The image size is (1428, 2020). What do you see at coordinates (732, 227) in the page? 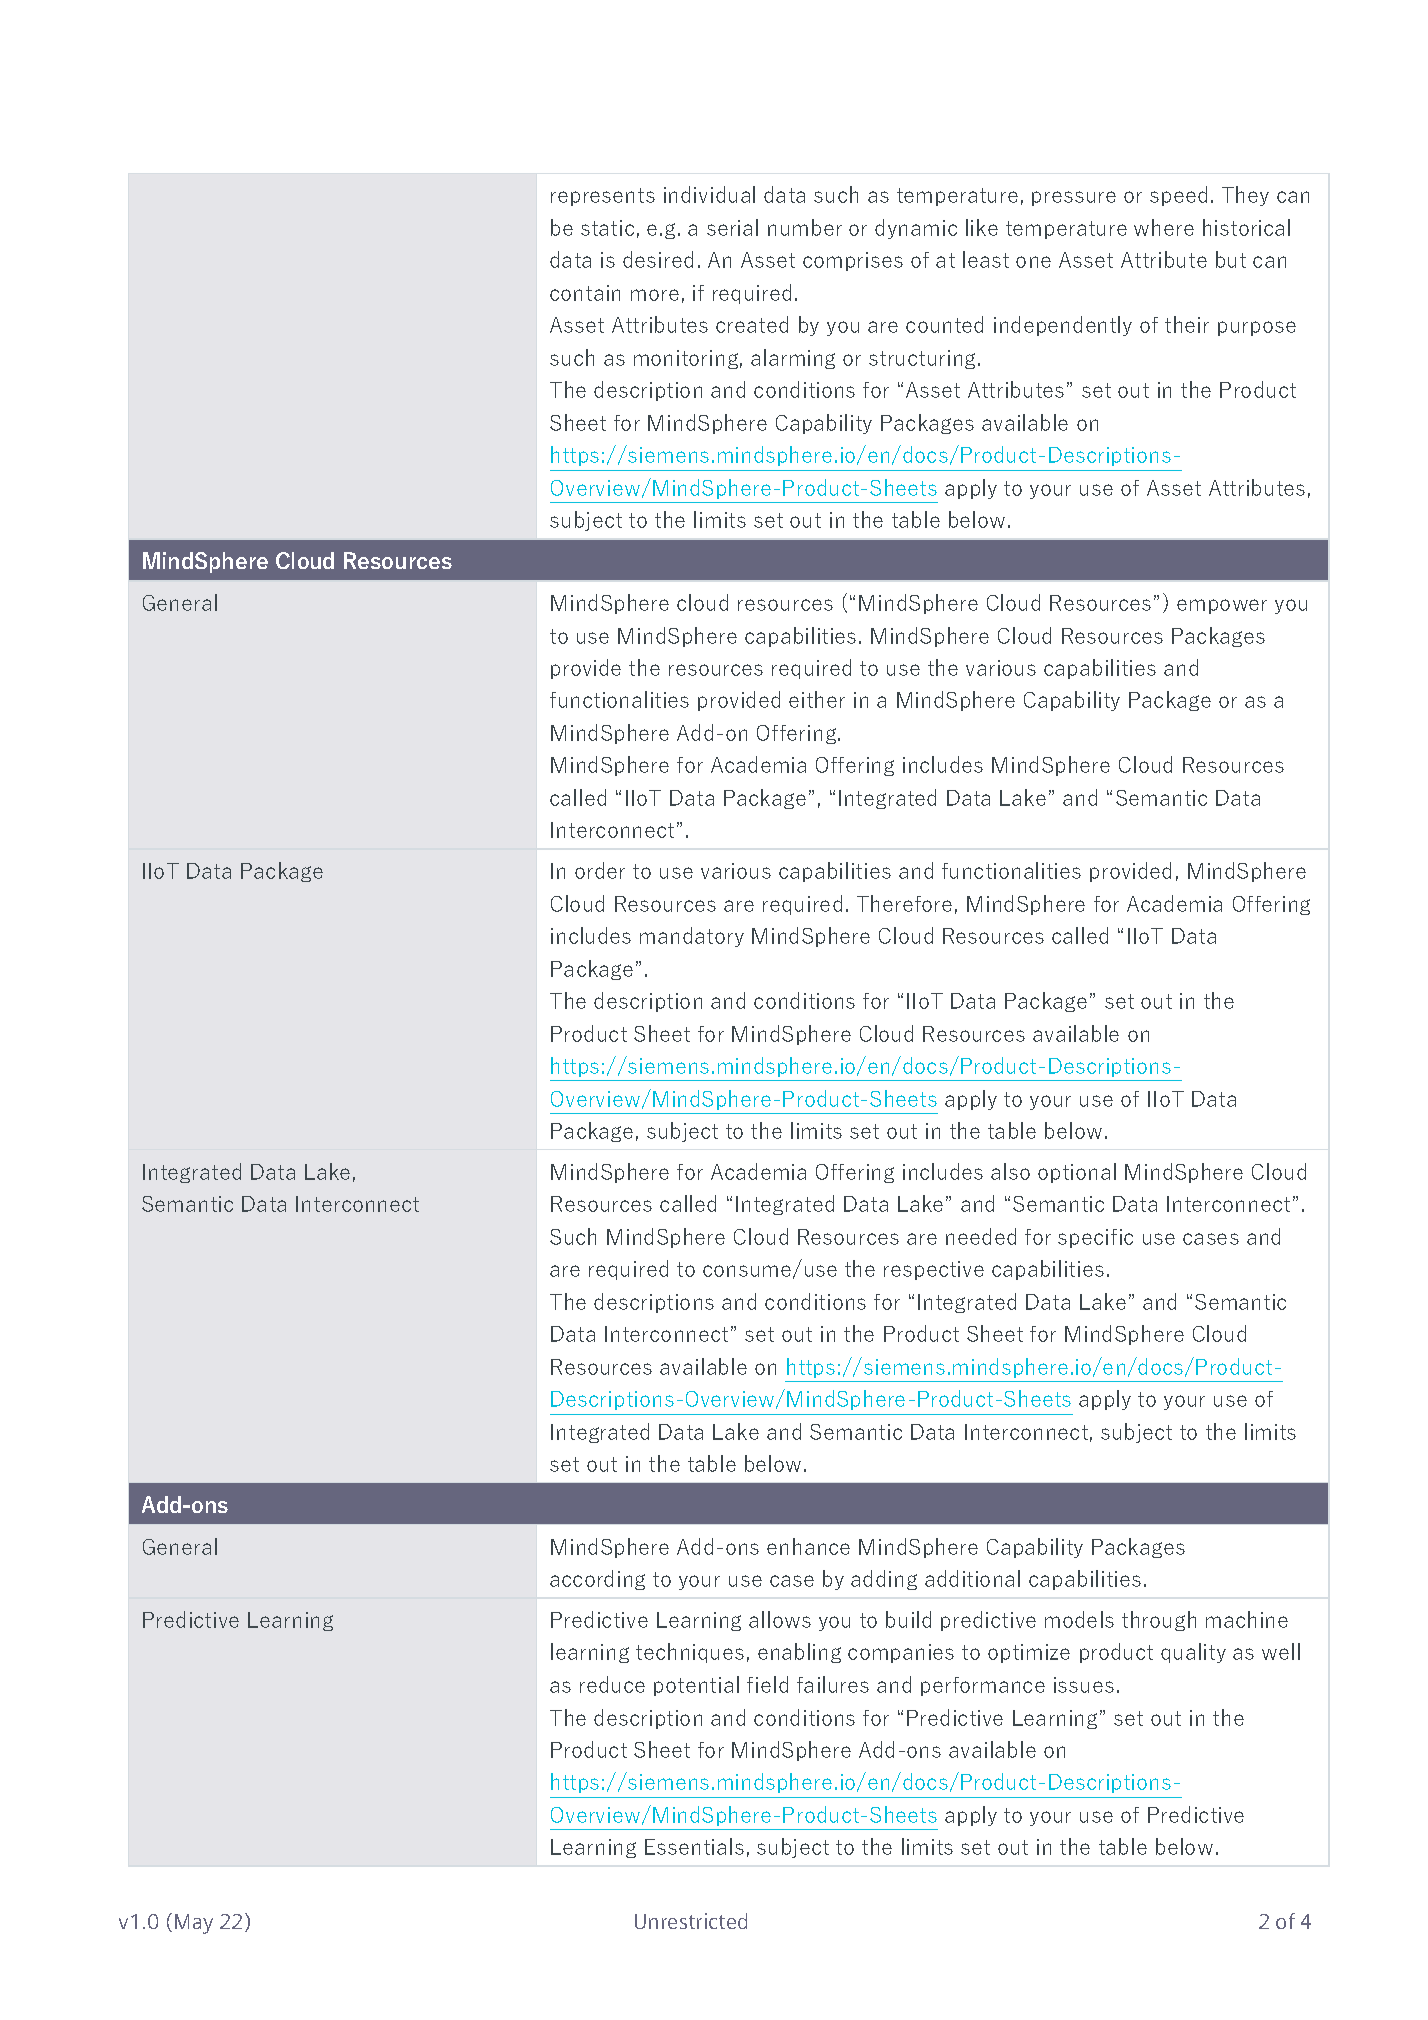
I see `serial` at bounding box center [732, 227].
